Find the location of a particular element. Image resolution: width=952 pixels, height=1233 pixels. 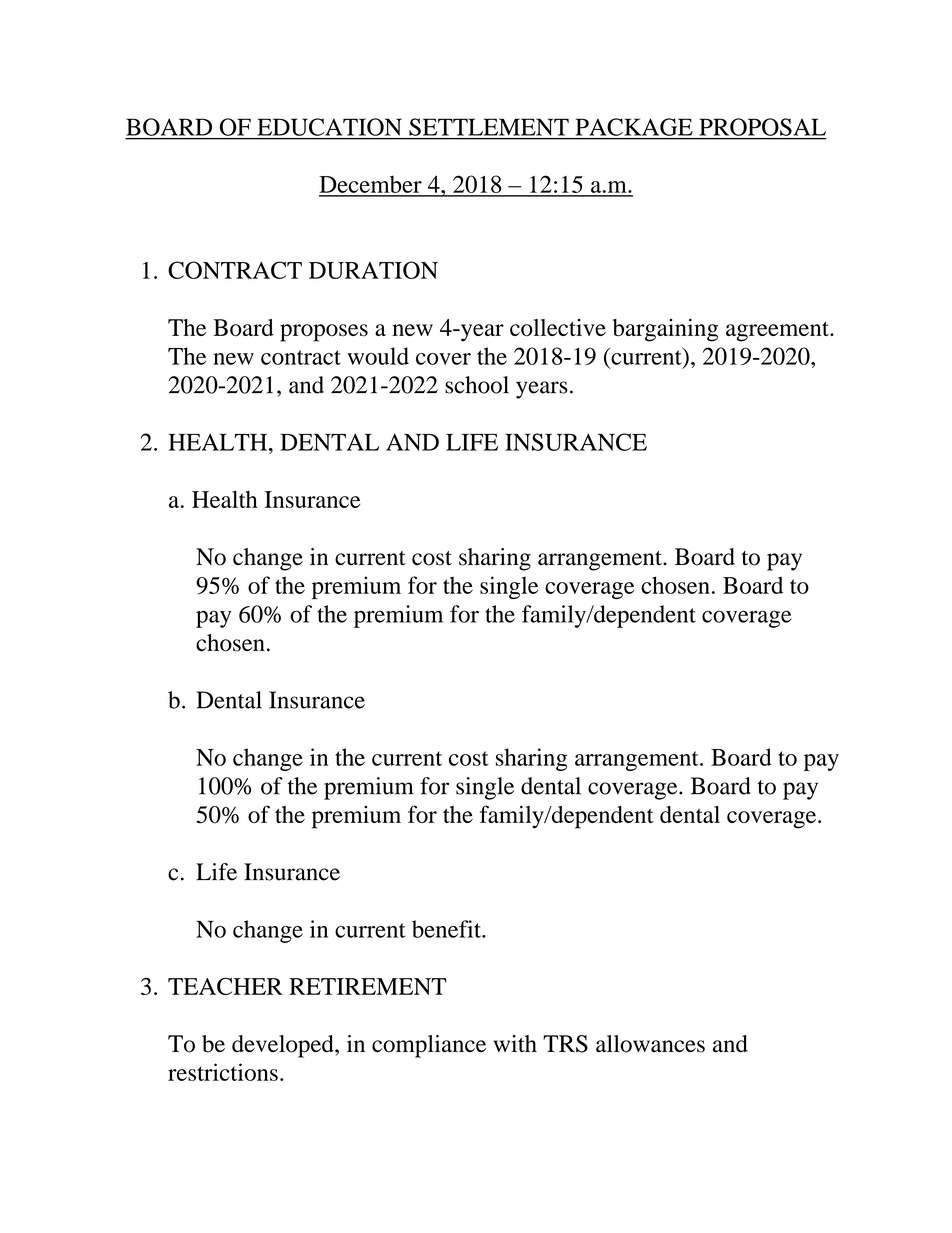

benefit is located at coordinates (447, 929).
